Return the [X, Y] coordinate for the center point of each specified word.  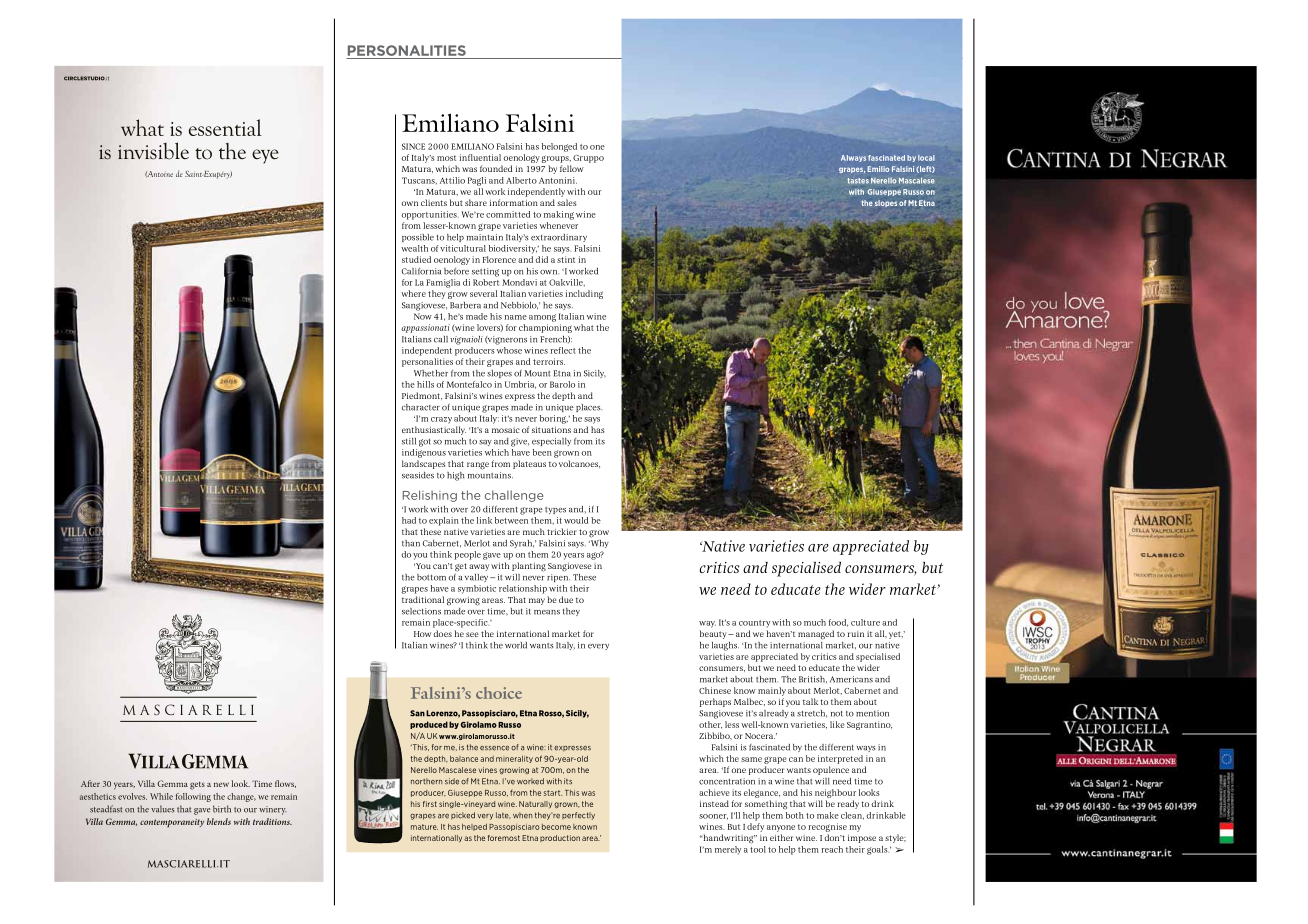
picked [463, 815]
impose [862, 839]
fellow [572, 168]
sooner [713, 817]
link [484, 520]
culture [865, 622]
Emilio [878, 169]
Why [599, 542]
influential [480, 157]
